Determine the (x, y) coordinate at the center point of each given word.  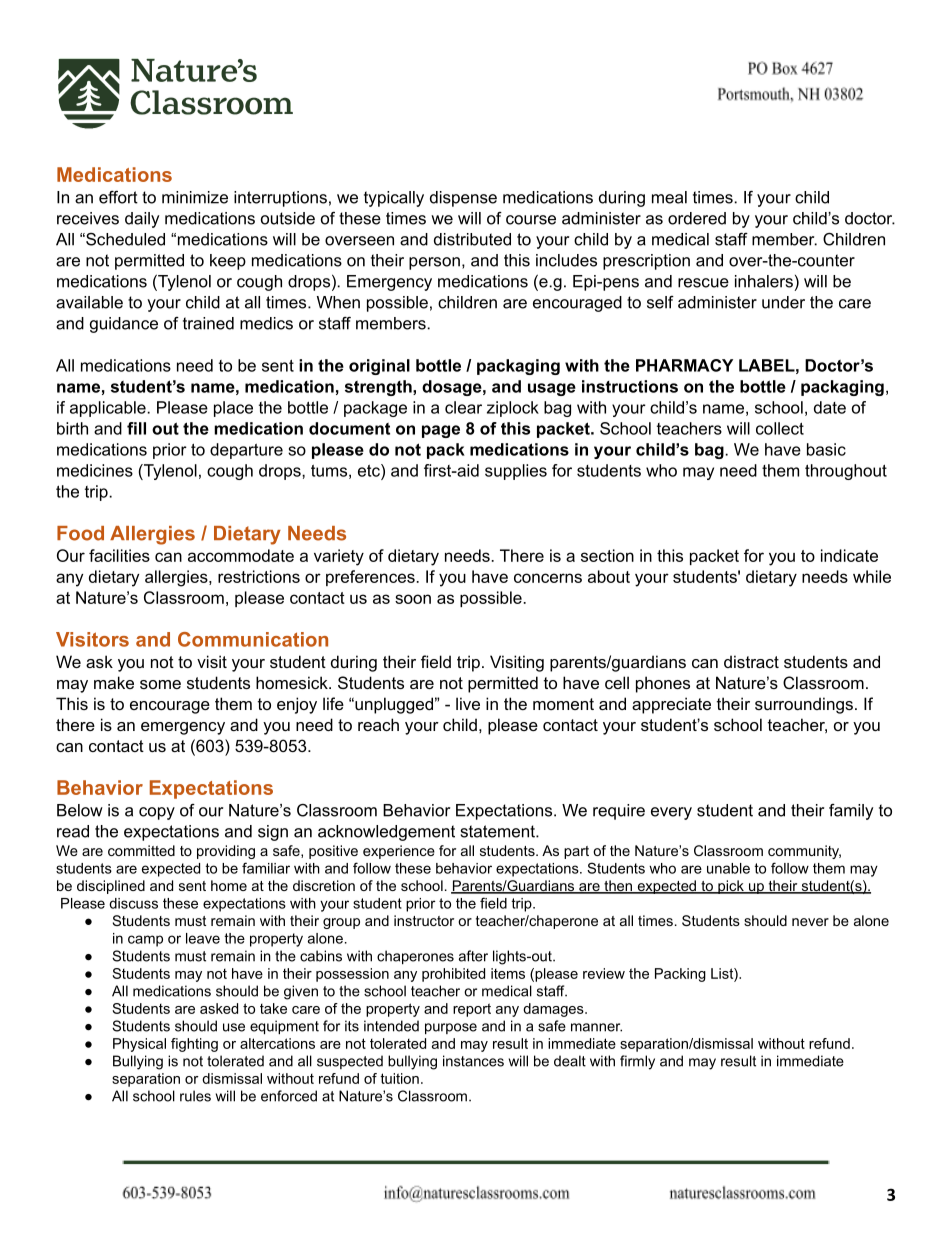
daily (142, 220)
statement (499, 831)
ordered (697, 218)
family (851, 812)
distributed (472, 239)
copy (157, 813)
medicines (95, 470)
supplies (516, 472)
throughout (846, 472)
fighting (194, 1045)
